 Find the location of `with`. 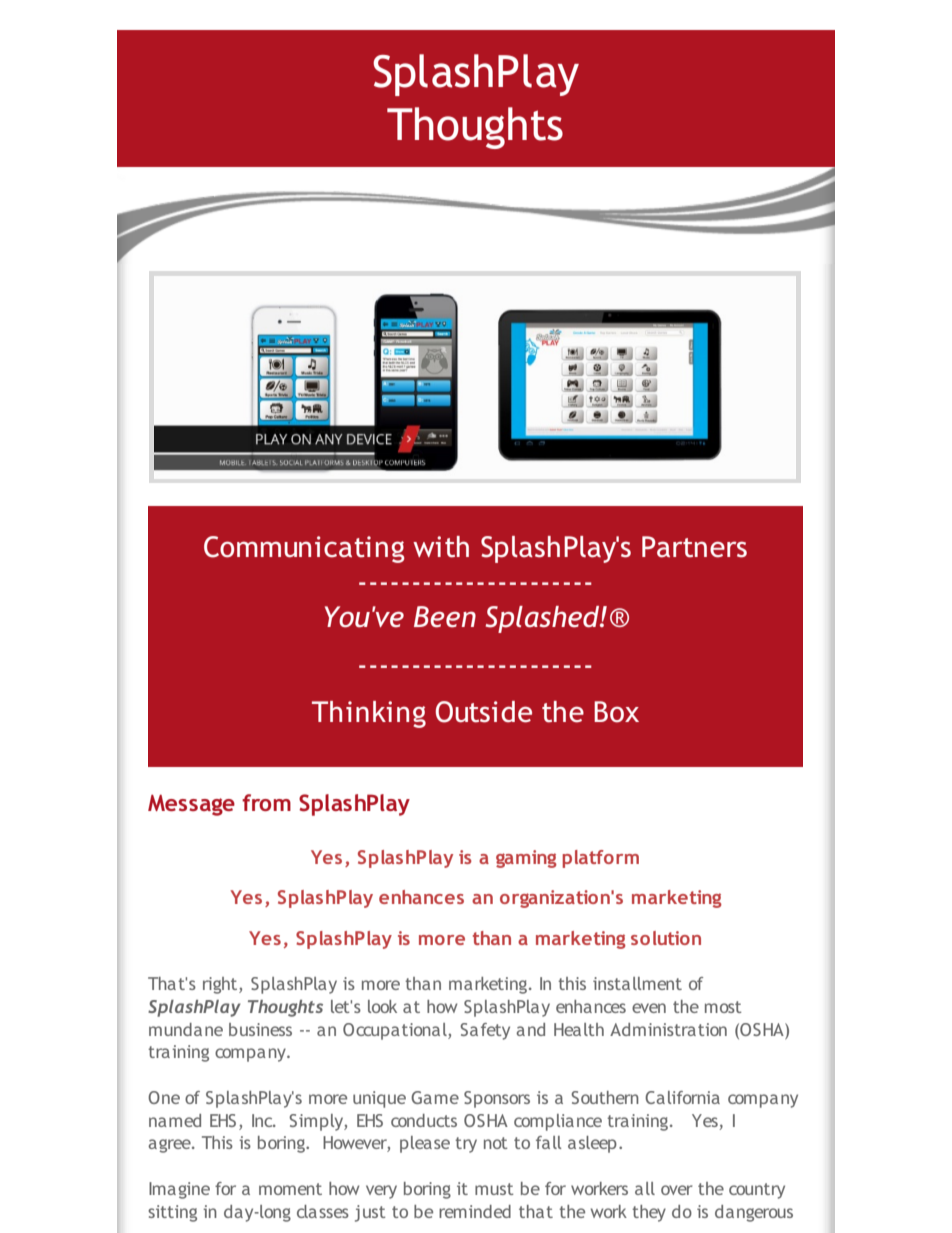

with is located at coordinates (441, 547).
